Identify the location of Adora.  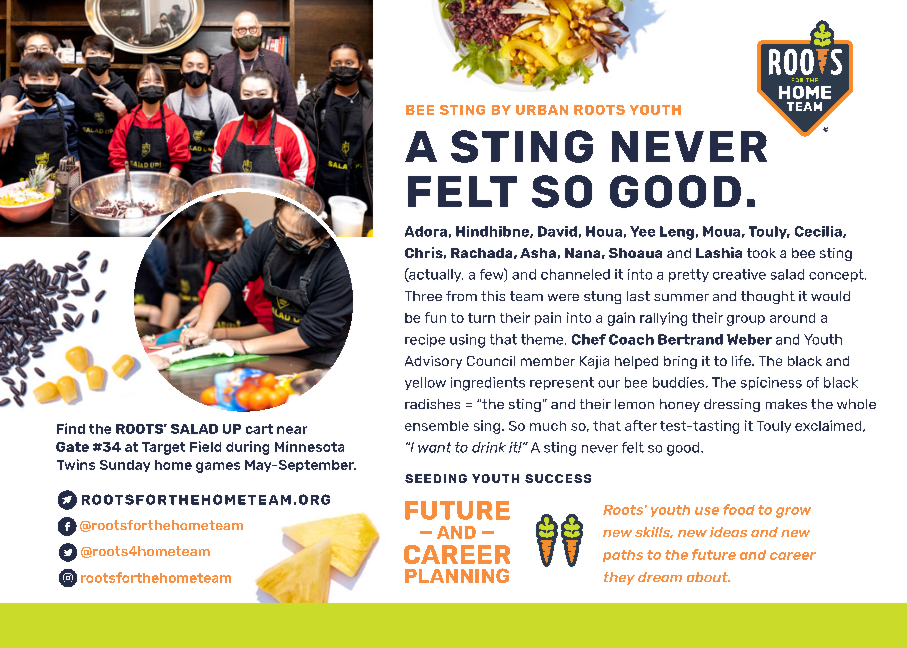
(426, 231).
